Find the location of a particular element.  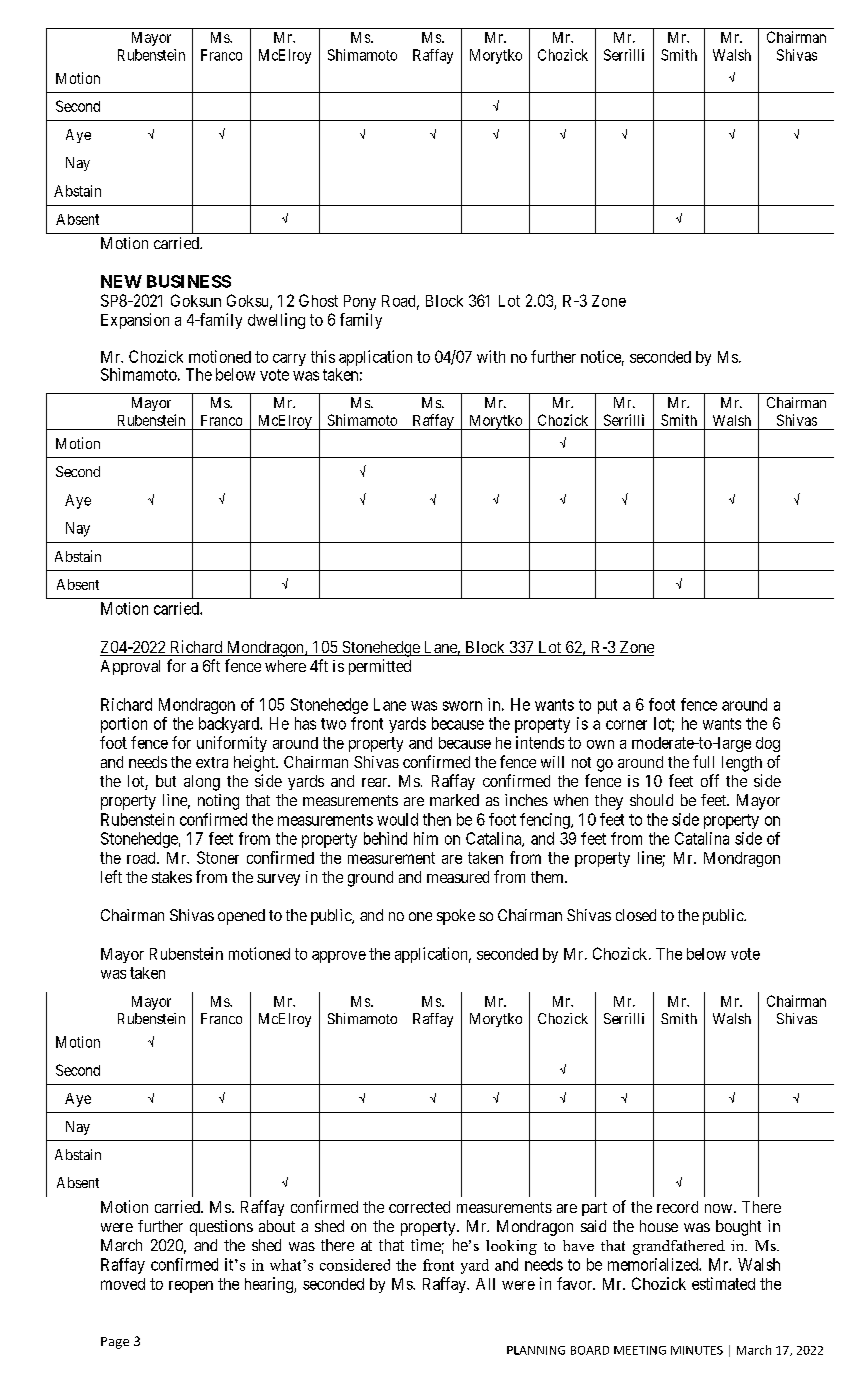

should is located at coordinates (651, 800).
